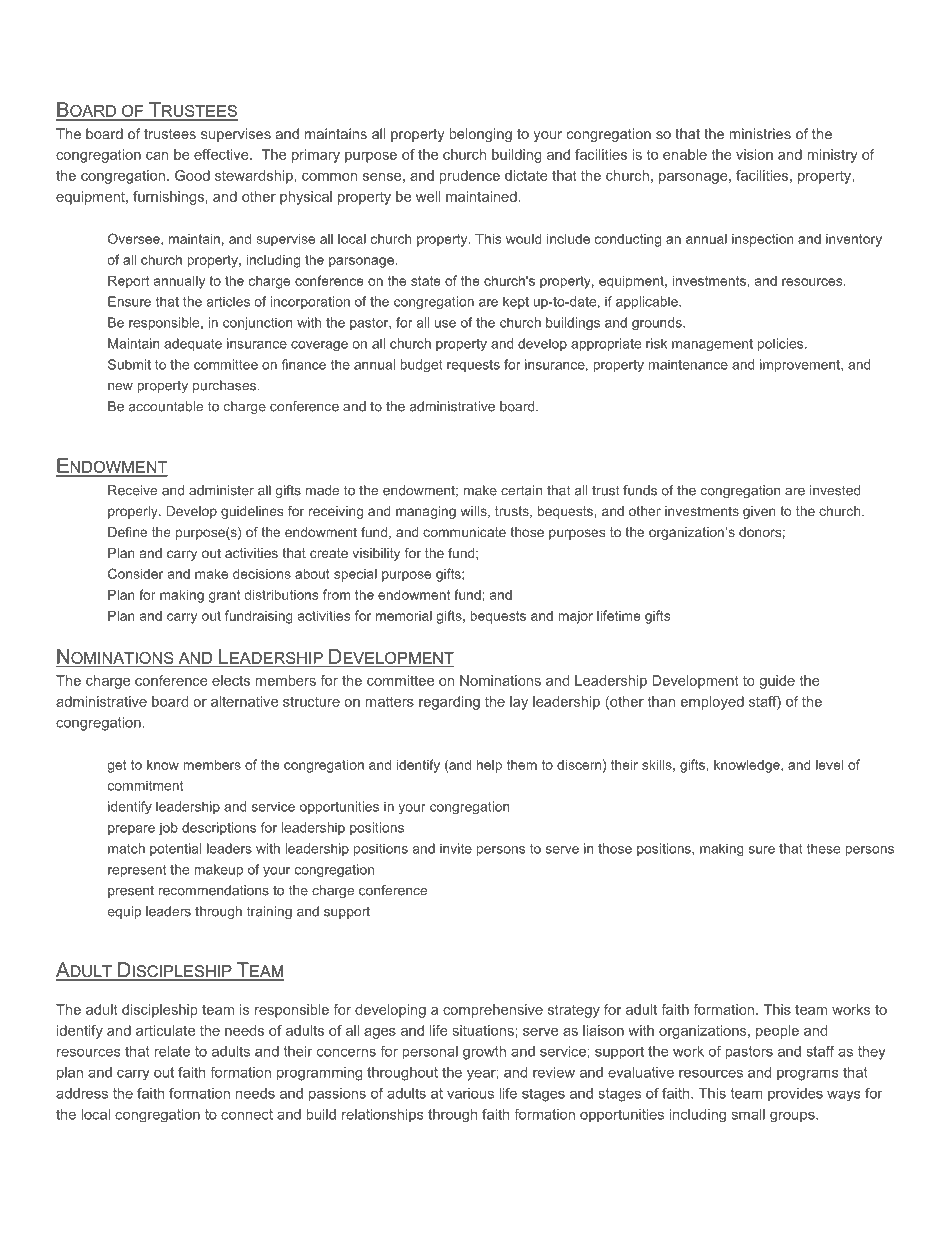 The image size is (952, 1233). I want to click on provides, so click(795, 1094).
